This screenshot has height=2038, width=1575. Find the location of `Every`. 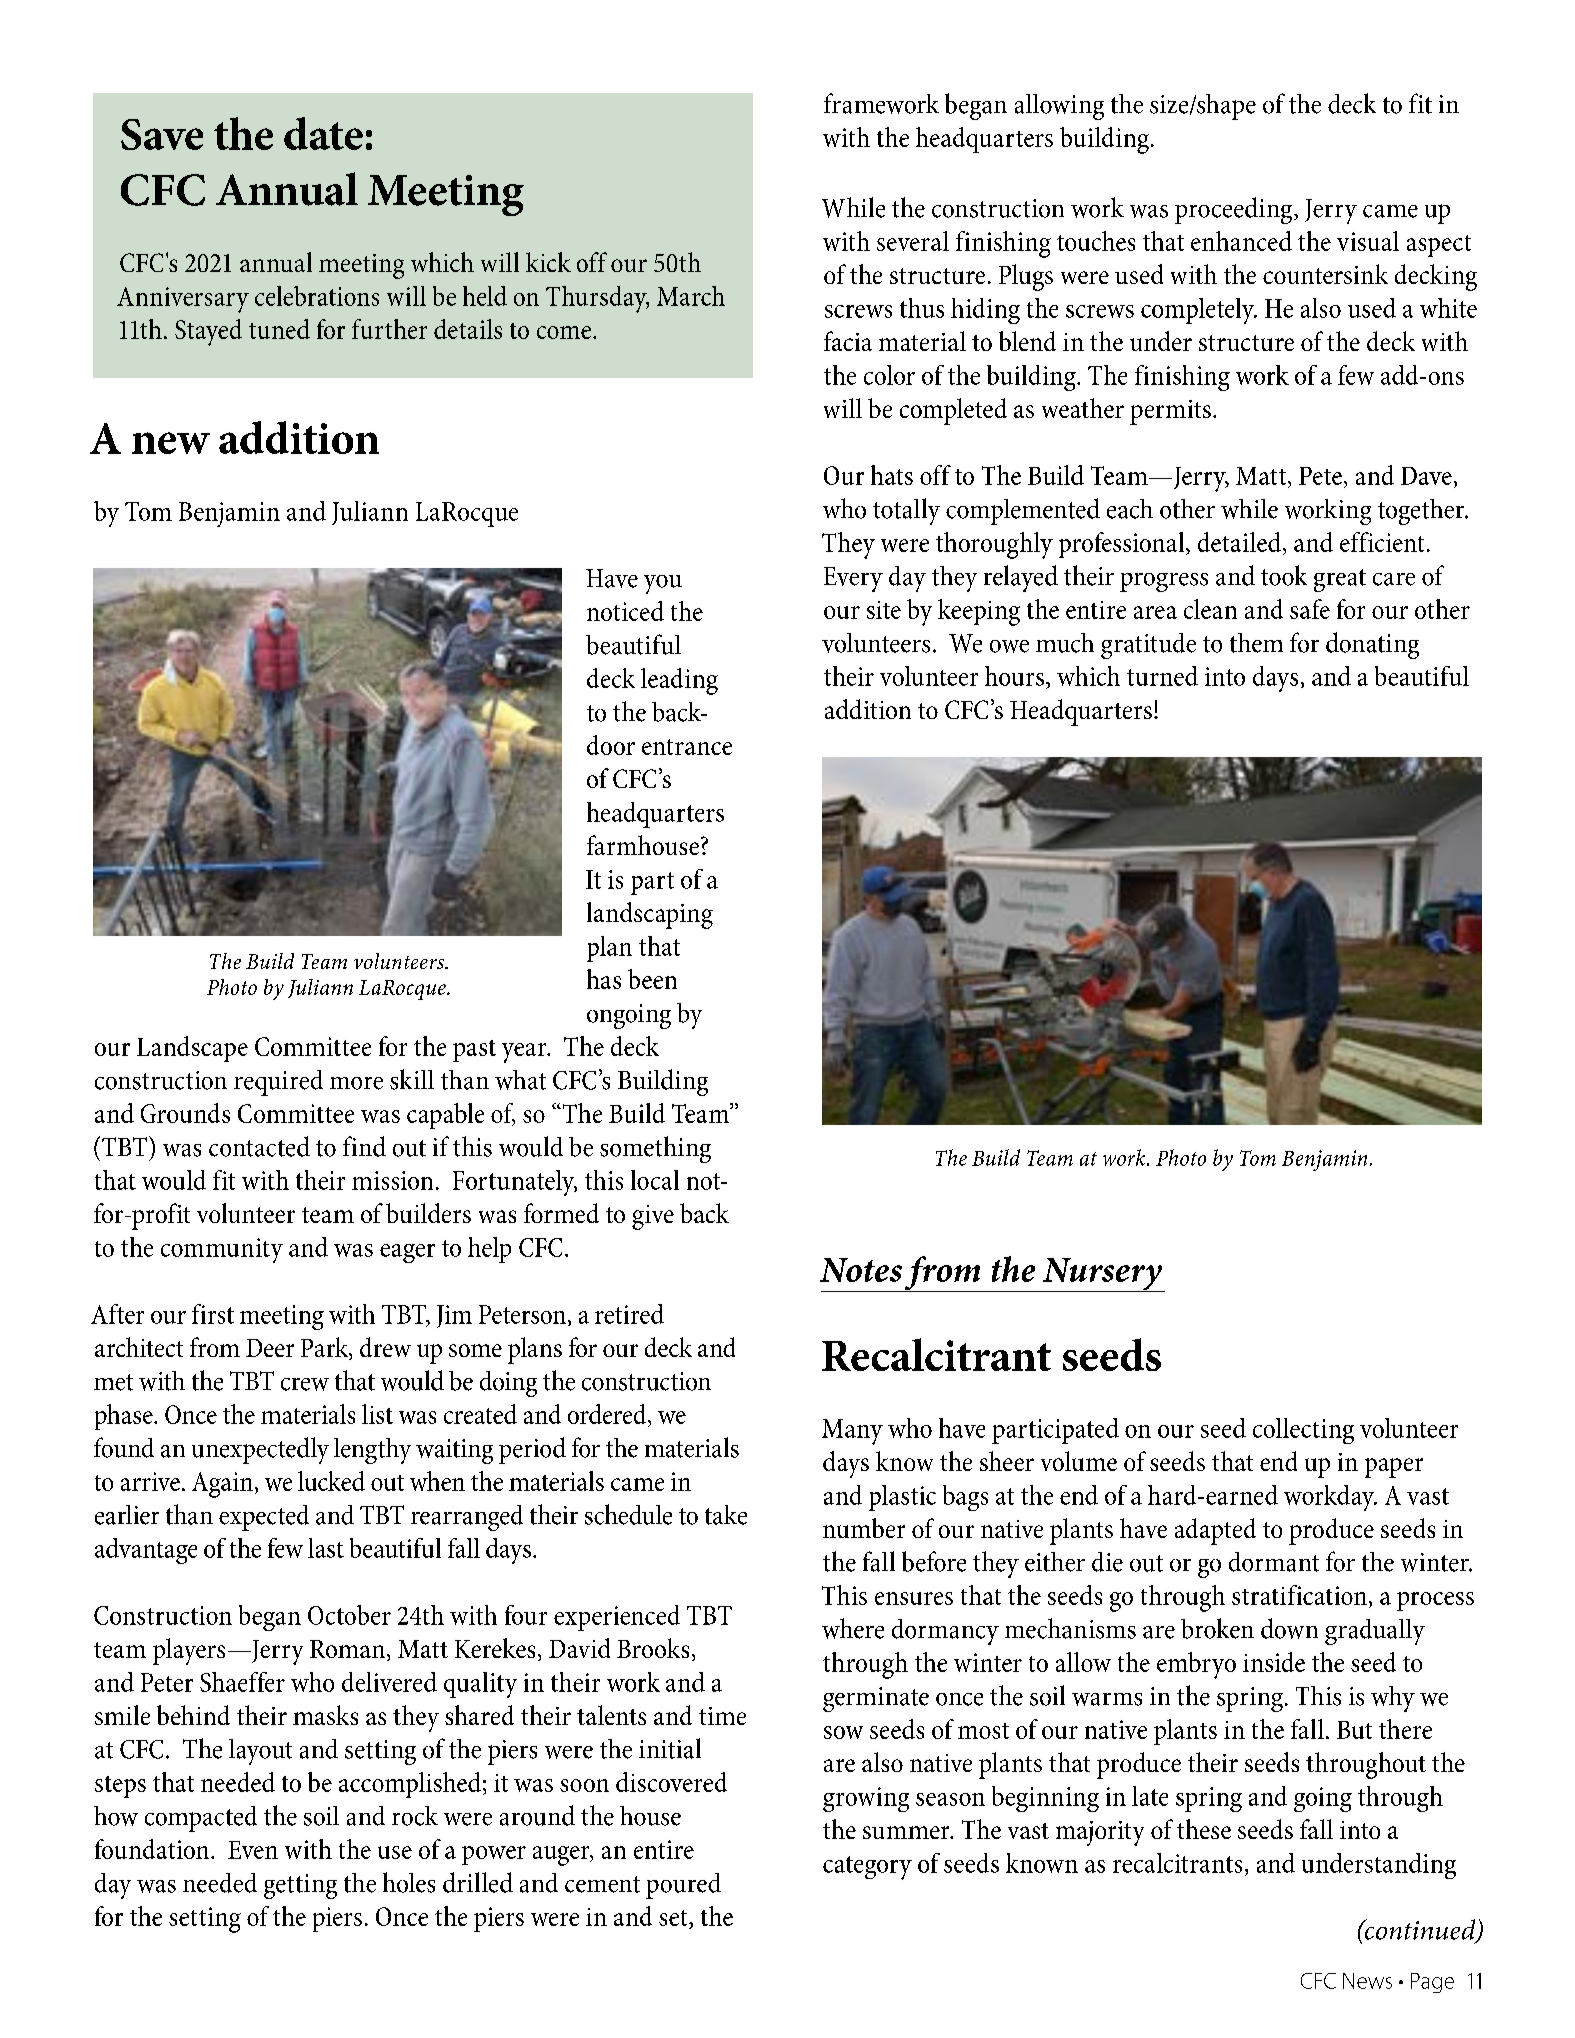

Every is located at coordinates (853, 579).
